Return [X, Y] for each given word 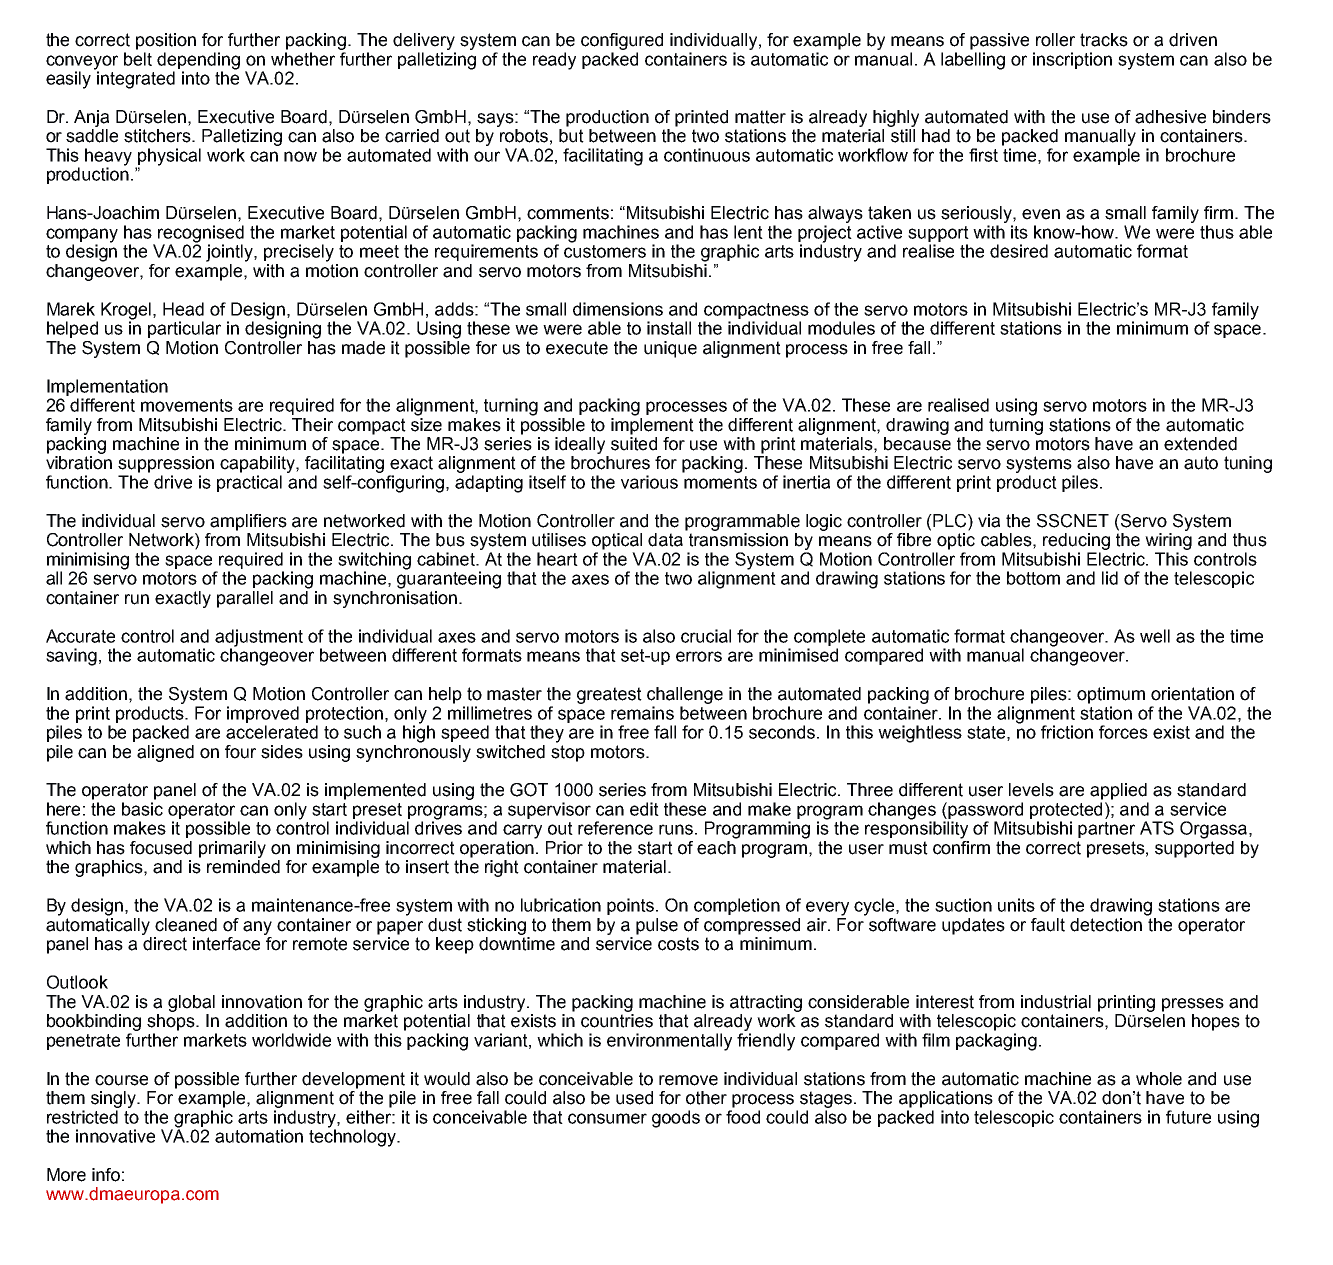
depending [198, 62]
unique [670, 349]
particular [184, 329]
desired [1019, 251]
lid [1110, 578]
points [632, 906]
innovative [115, 1136]
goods [676, 1119]
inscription [1072, 60]
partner [1106, 830]
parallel [245, 599]
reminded [243, 867]
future [1188, 1117]
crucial [706, 636]
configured [622, 41]
